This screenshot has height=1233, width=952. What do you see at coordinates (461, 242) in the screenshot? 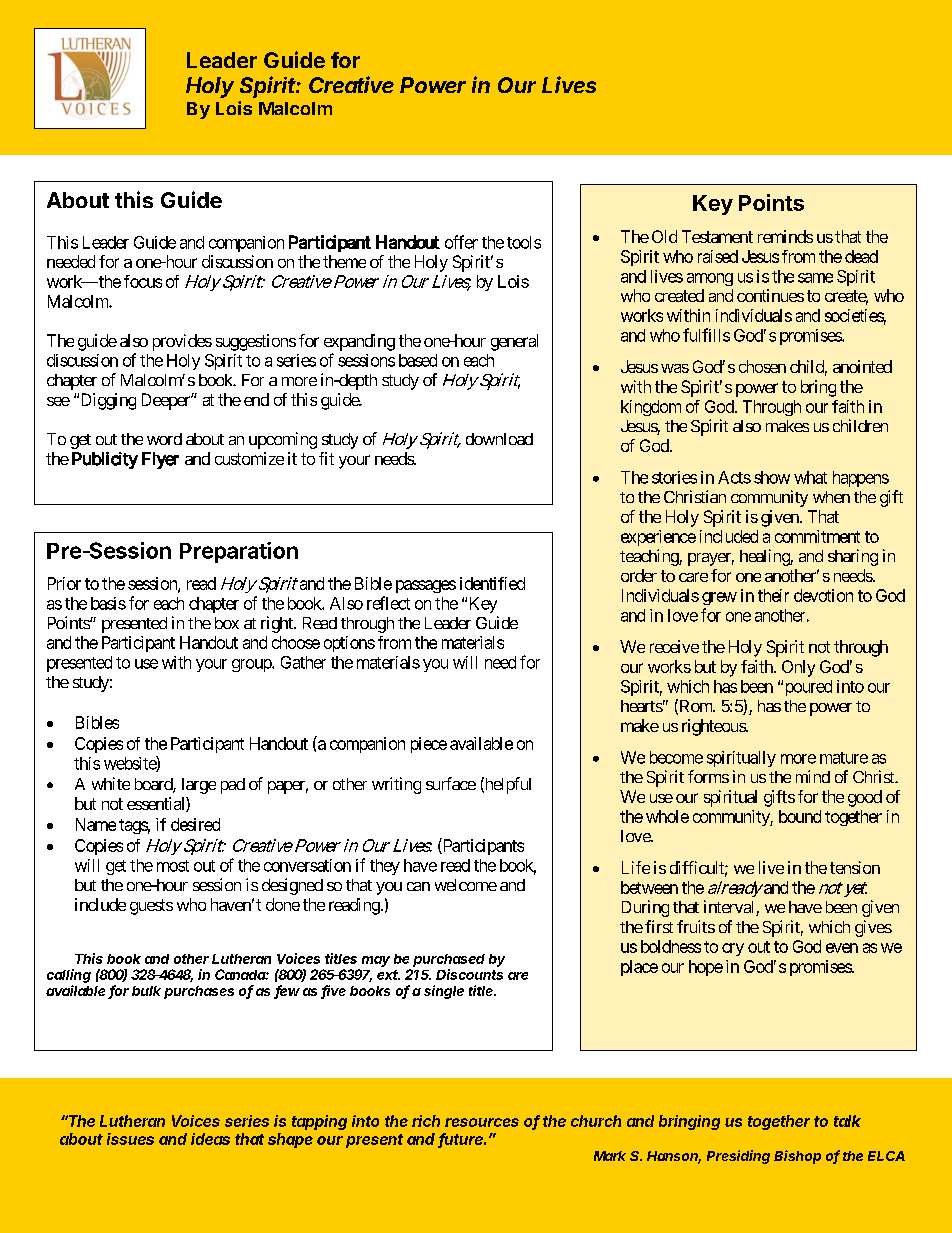
I see `offer` at bounding box center [461, 242].
